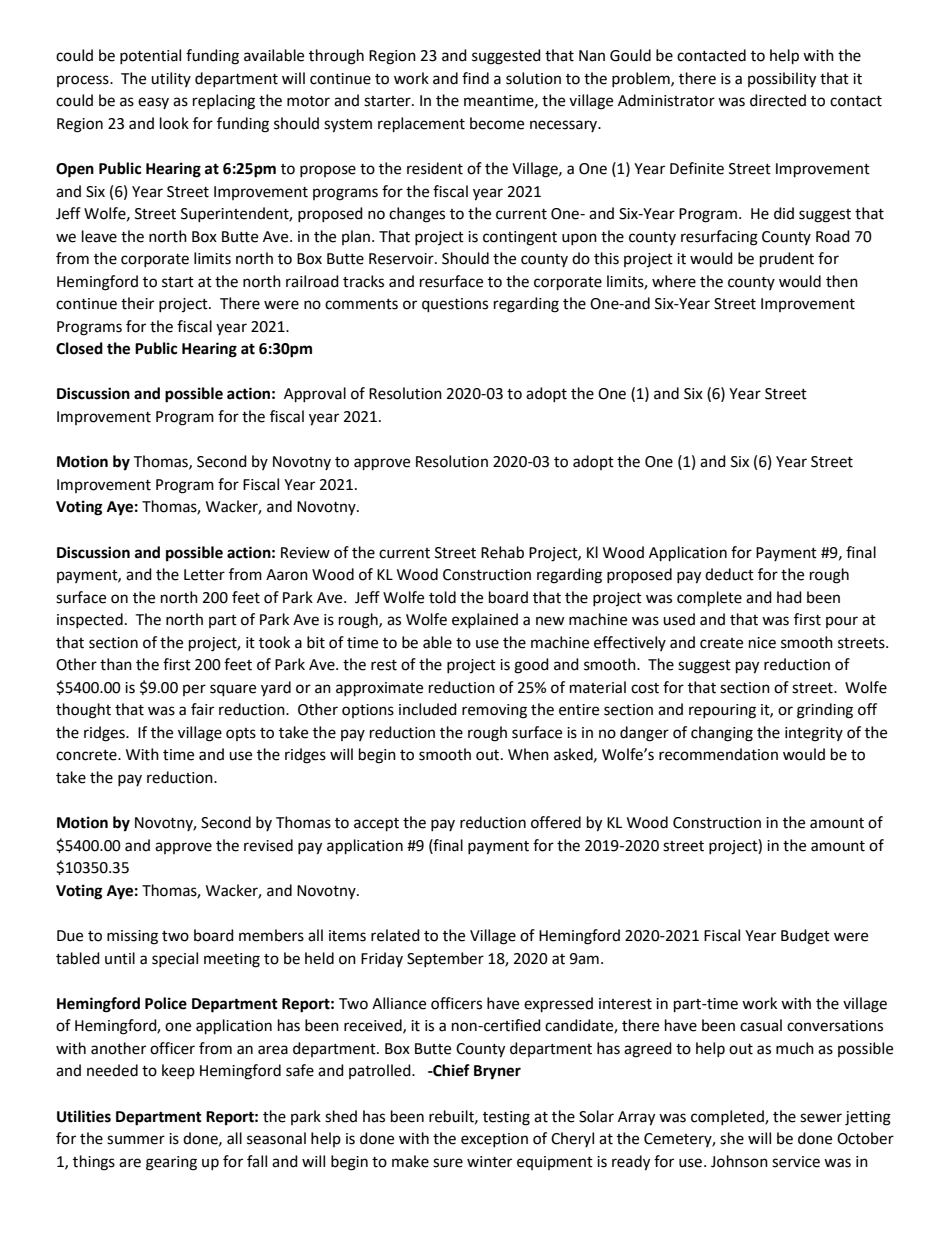 The image size is (952, 1233). I want to click on summer, so click(136, 1140).
